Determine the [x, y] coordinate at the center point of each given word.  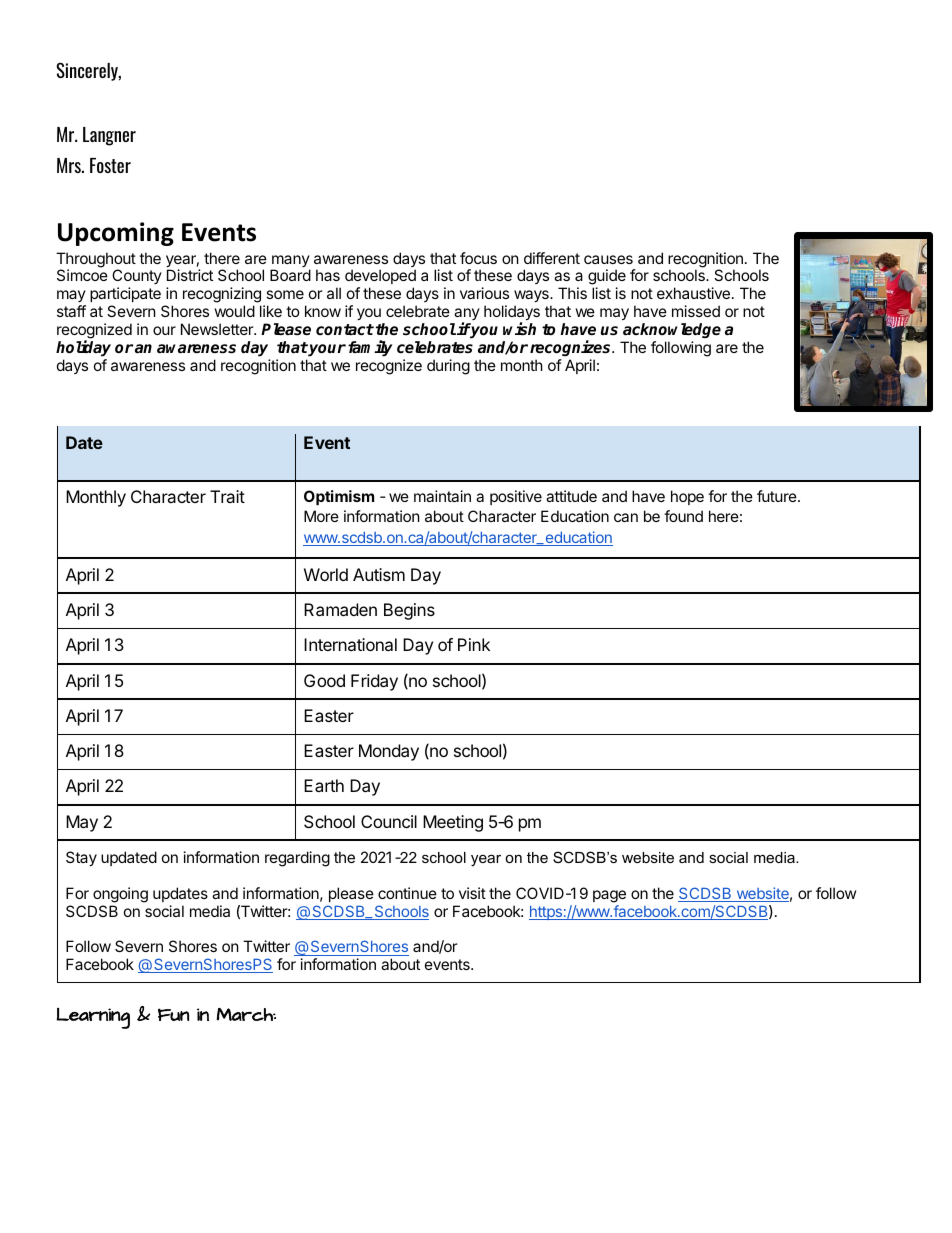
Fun [173, 1014]
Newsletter [218, 329]
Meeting [453, 823]
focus [478, 258]
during [448, 367]
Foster [110, 165]
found [683, 516]
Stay [81, 858]
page [609, 896]
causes [608, 259]
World [326, 574]
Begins [409, 611]
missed [696, 311]
